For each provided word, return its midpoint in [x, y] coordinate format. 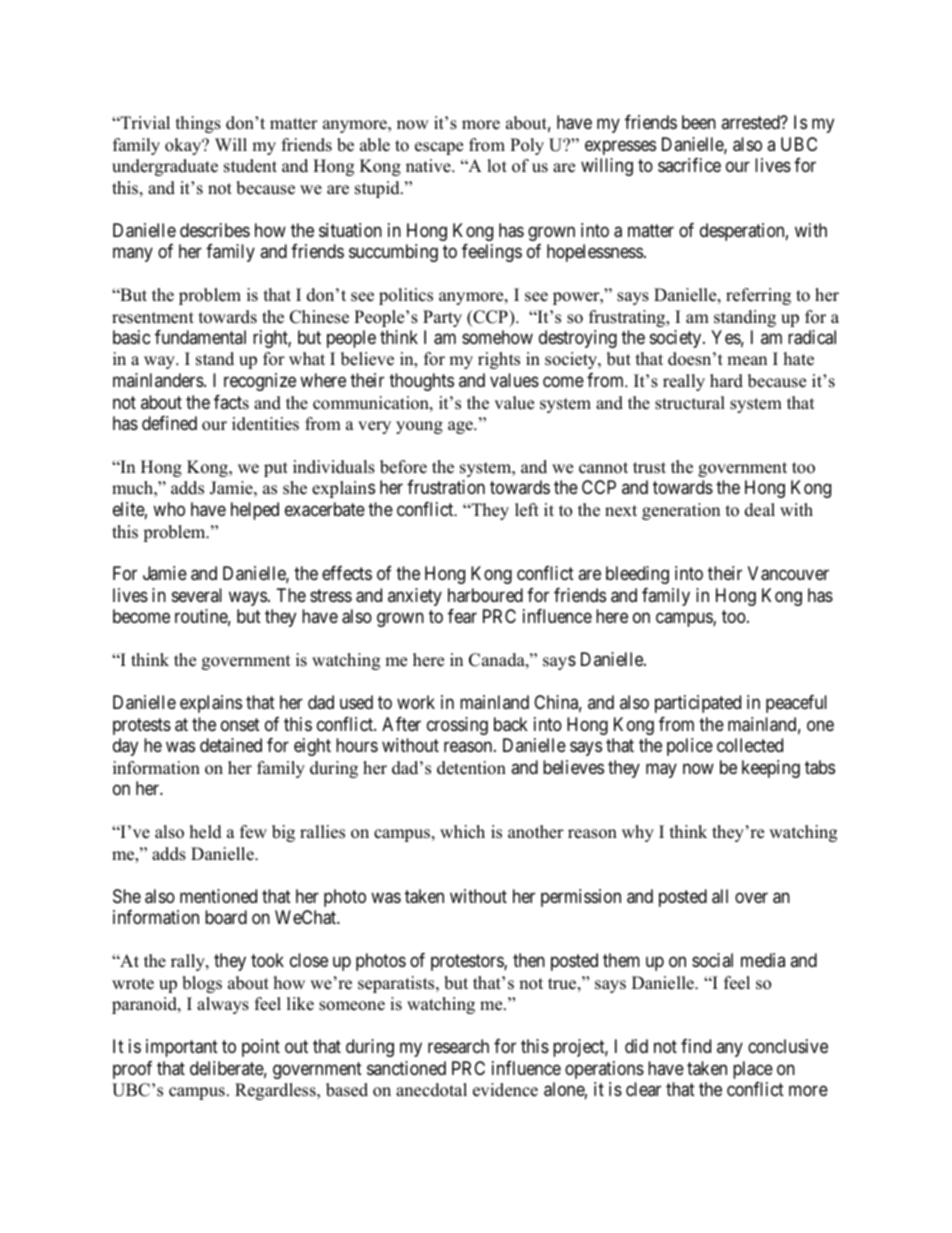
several [197, 595]
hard [726, 381]
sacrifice [689, 165]
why [638, 833]
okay [184, 146]
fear [462, 616]
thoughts [421, 382]
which [462, 832]
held [206, 832]
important [182, 1048]
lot [497, 166]
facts [231, 402]
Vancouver [788, 573]
